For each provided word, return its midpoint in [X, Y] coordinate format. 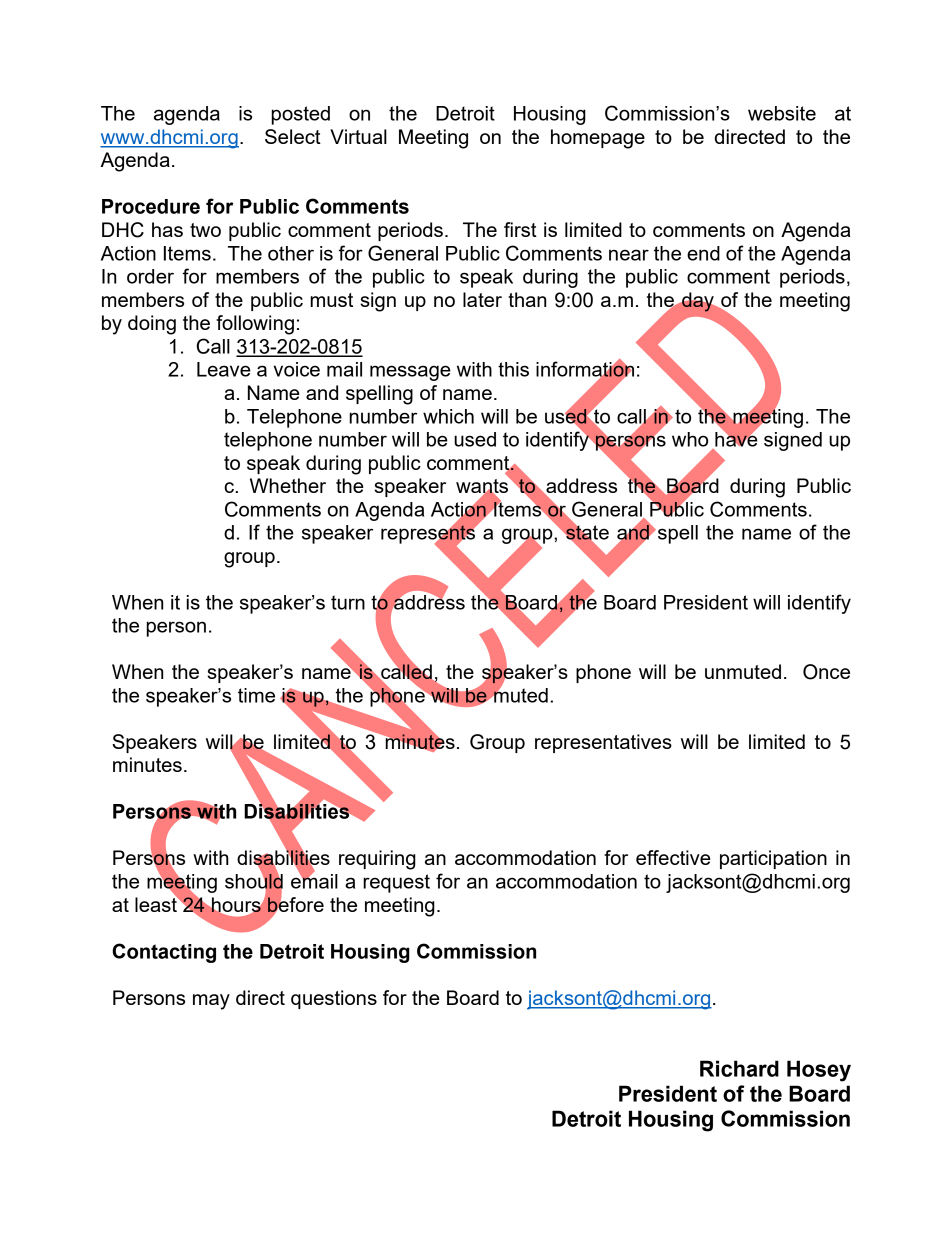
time [256, 695]
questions [334, 999]
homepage [598, 139]
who [690, 439]
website [782, 113]
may [211, 1002]
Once [826, 672]
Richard [739, 1068]
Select [293, 136]
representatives [603, 743]
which [448, 416]
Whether [288, 485]
